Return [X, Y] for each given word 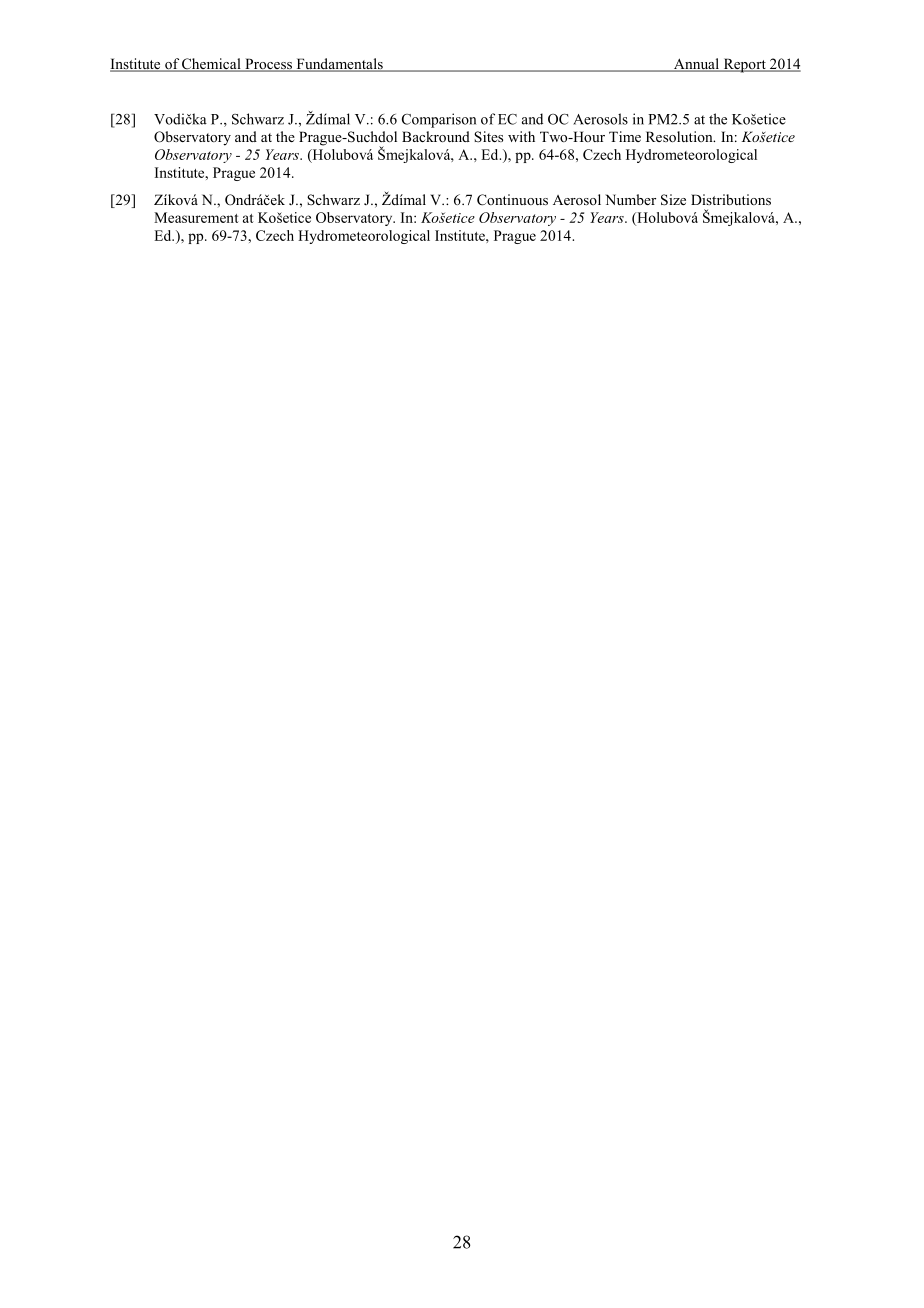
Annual [696, 65]
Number [630, 199]
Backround [436, 136]
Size [673, 200]
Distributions [731, 199]
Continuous [512, 200]
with [521, 136]
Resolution [680, 136]
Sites [488, 137]
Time [625, 136]
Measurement [196, 217]
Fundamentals [339, 65]
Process [268, 65]
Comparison [439, 120]
